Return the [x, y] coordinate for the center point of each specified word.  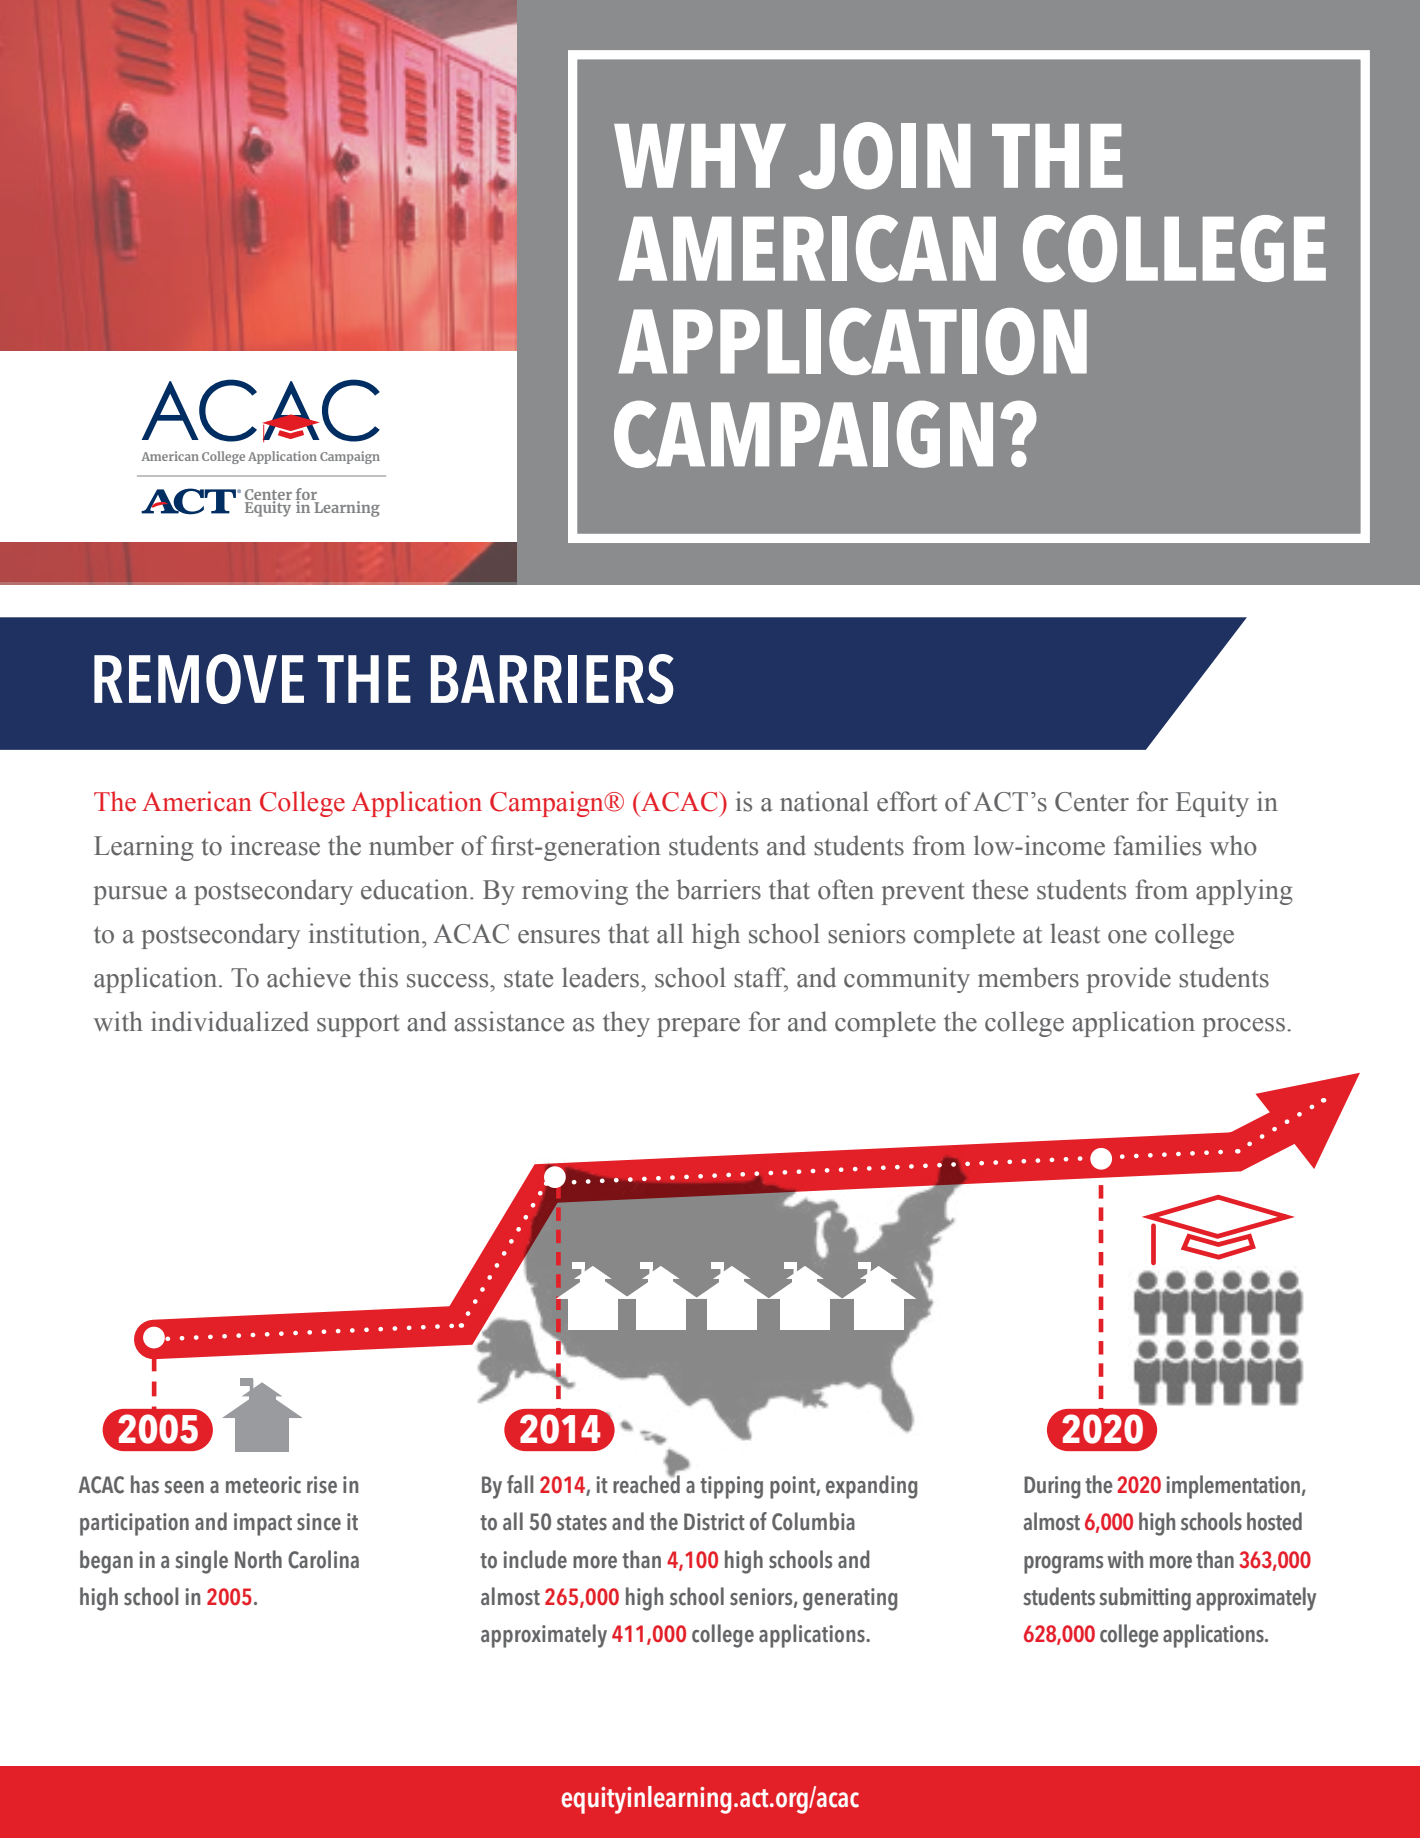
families [1157, 845]
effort [907, 801]
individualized [230, 1021]
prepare [698, 1027]
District [714, 1522]
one [1127, 937]
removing [575, 892]
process [1243, 1027]
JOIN [885, 156]
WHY [700, 156]
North [258, 1559]
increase [275, 845]
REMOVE [199, 679]
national [824, 801]
